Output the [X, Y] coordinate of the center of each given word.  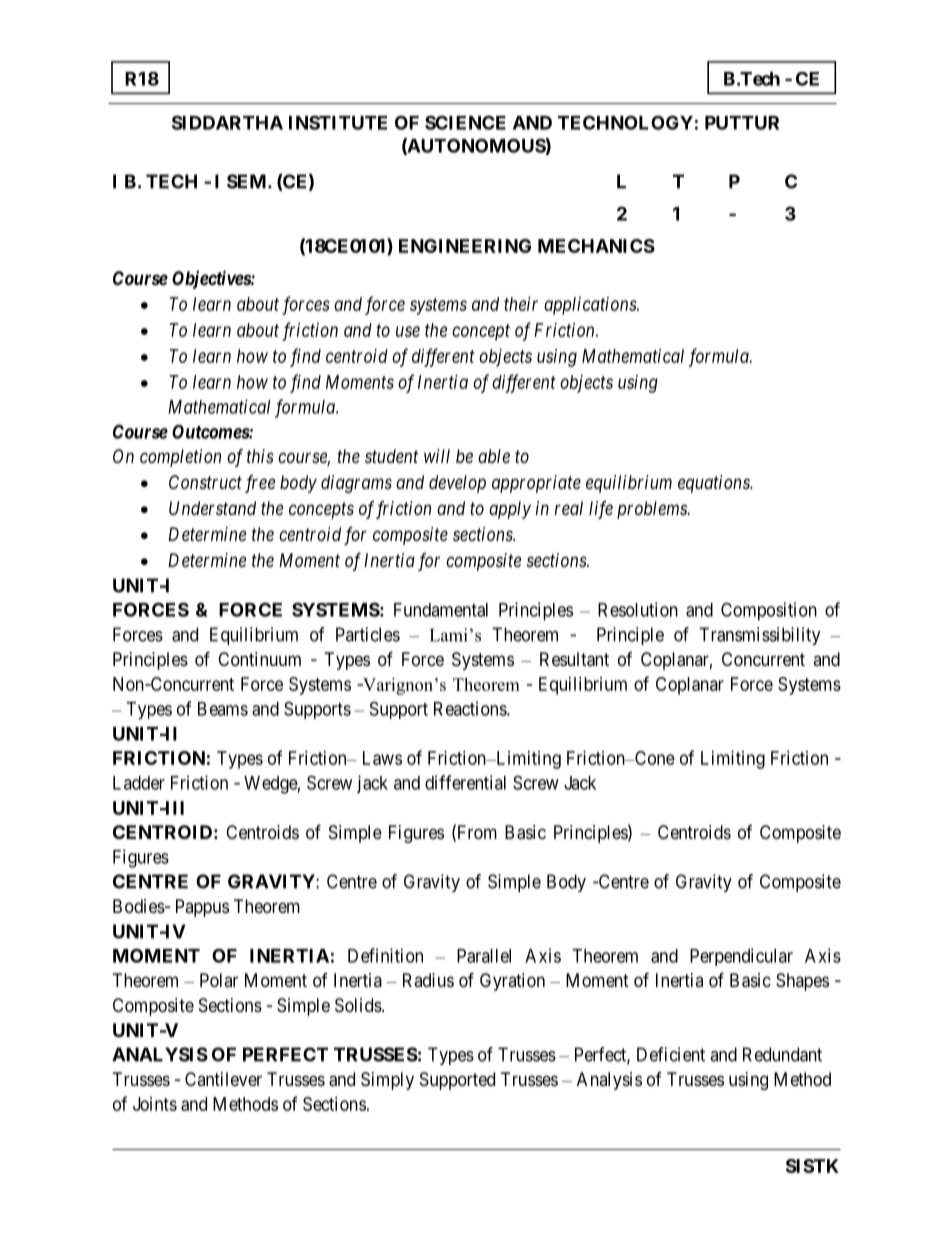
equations [715, 484]
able [494, 456]
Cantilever [223, 1079]
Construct [205, 482]
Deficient [671, 1054]
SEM [248, 181]
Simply [387, 1081]
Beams [223, 709]
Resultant [574, 659]
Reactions [471, 708]
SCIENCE [465, 122]
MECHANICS [596, 246]
